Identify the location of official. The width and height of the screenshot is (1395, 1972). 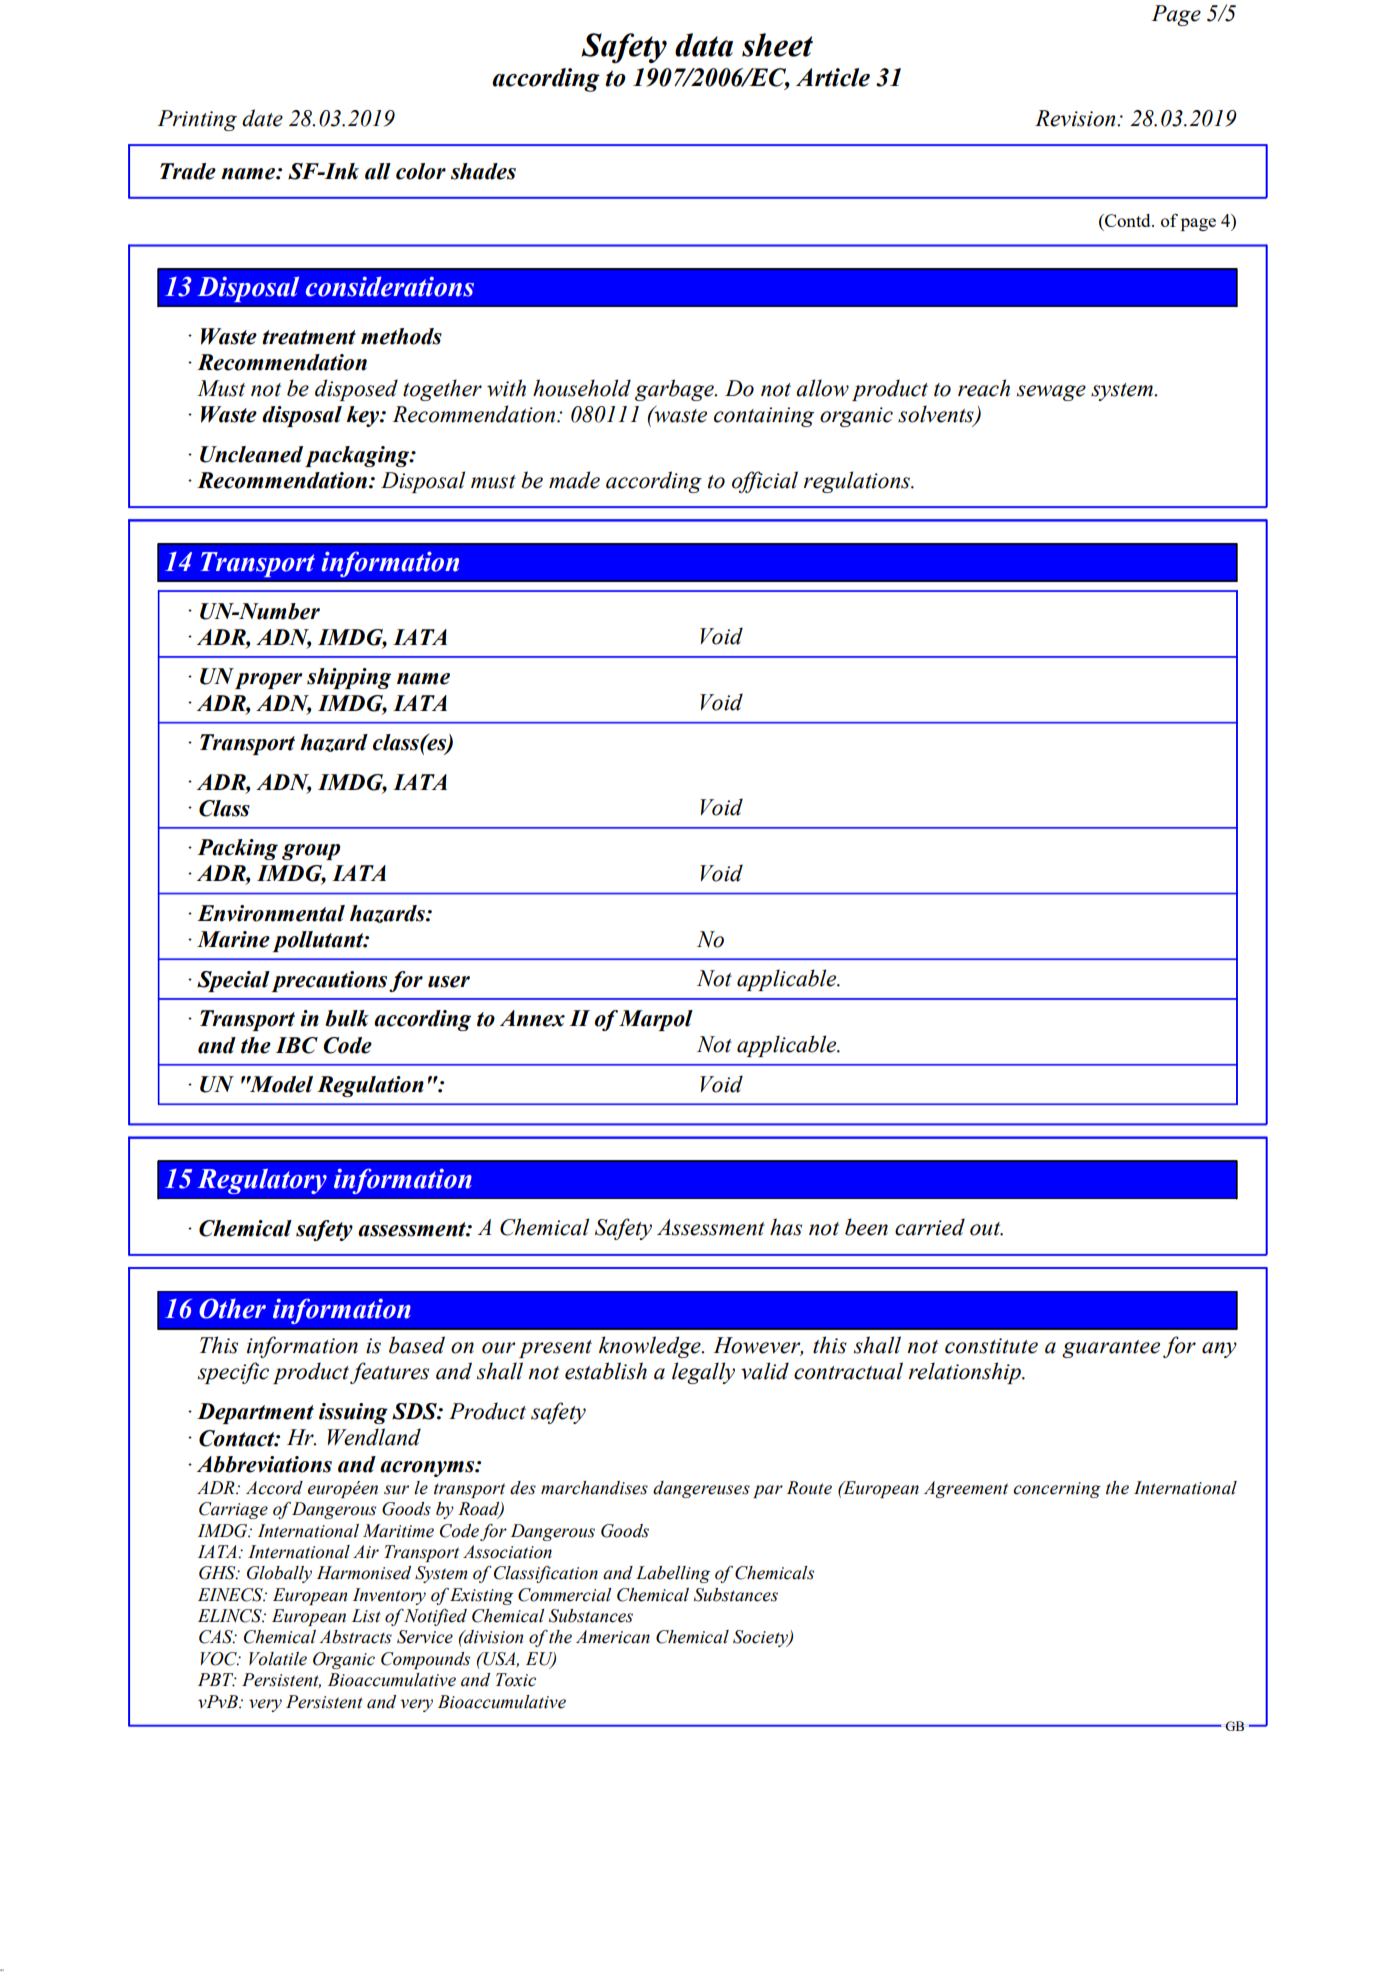
(765, 482).
